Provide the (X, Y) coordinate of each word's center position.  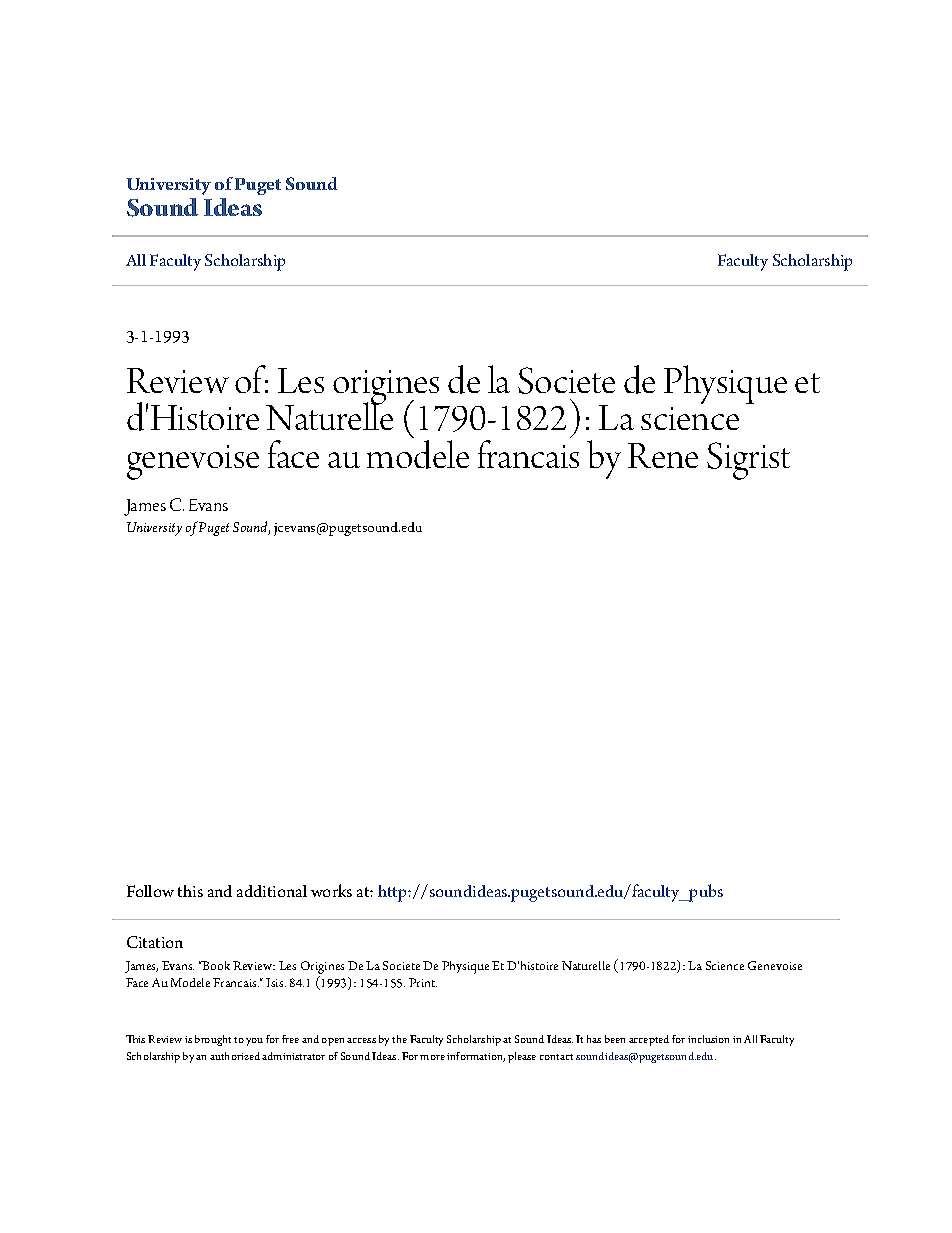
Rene (663, 455)
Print (423, 982)
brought (213, 1040)
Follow (150, 891)
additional (272, 891)
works (331, 890)
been (615, 1039)
